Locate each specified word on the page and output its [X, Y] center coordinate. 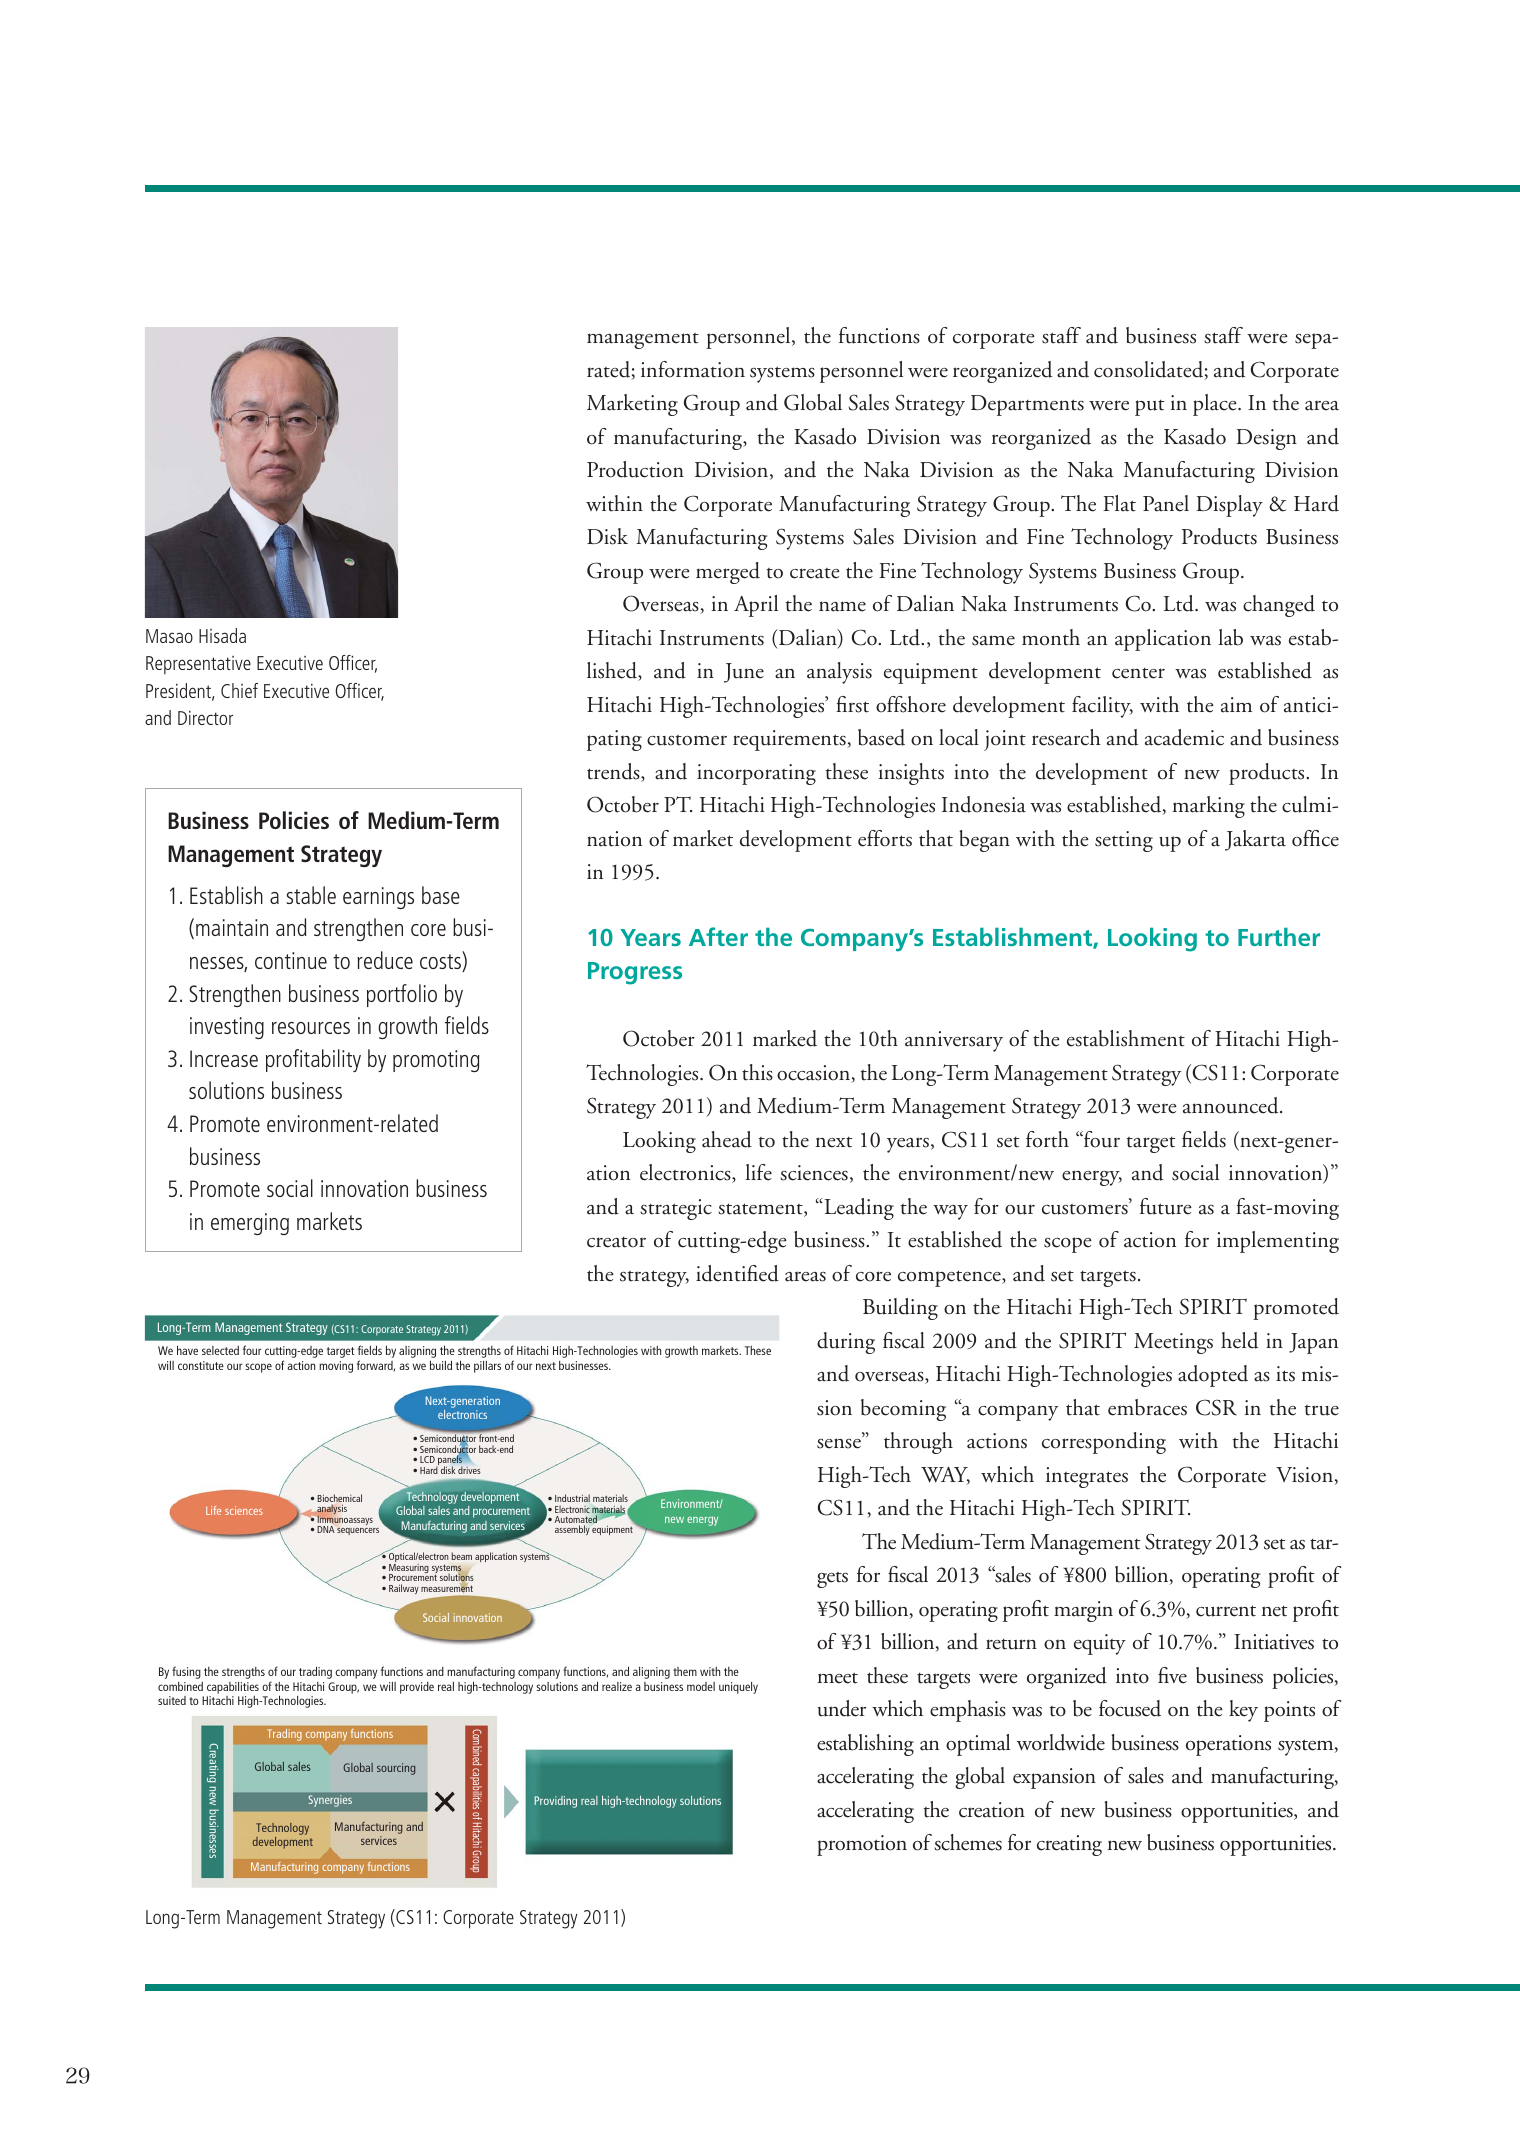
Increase [224, 1058]
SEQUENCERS [358, 1531]
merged [728, 573]
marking [1208, 807]
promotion [862, 1845]
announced [1232, 1105]
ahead [727, 1139]
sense [839, 1443]
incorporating [756, 774]
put [1149, 408]
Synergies [330, 1801]
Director [205, 718]
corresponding [1104, 1443]
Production [635, 469]
